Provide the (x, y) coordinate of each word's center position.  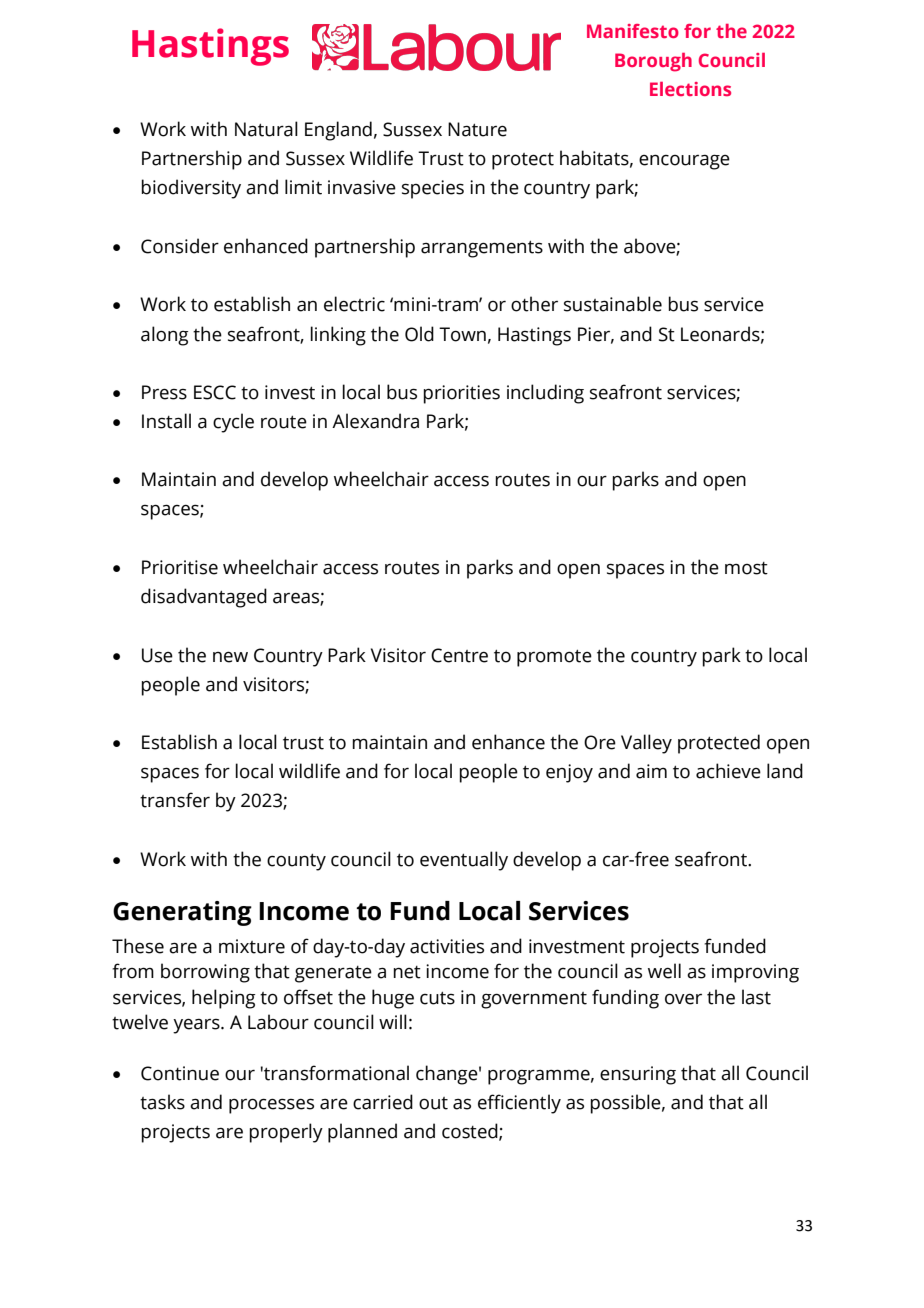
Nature (477, 129)
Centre (459, 655)
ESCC (215, 392)
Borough (653, 62)
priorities (461, 394)
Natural (266, 129)
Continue (180, 1073)
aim (651, 771)
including (545, 394)
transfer (175, 800)
